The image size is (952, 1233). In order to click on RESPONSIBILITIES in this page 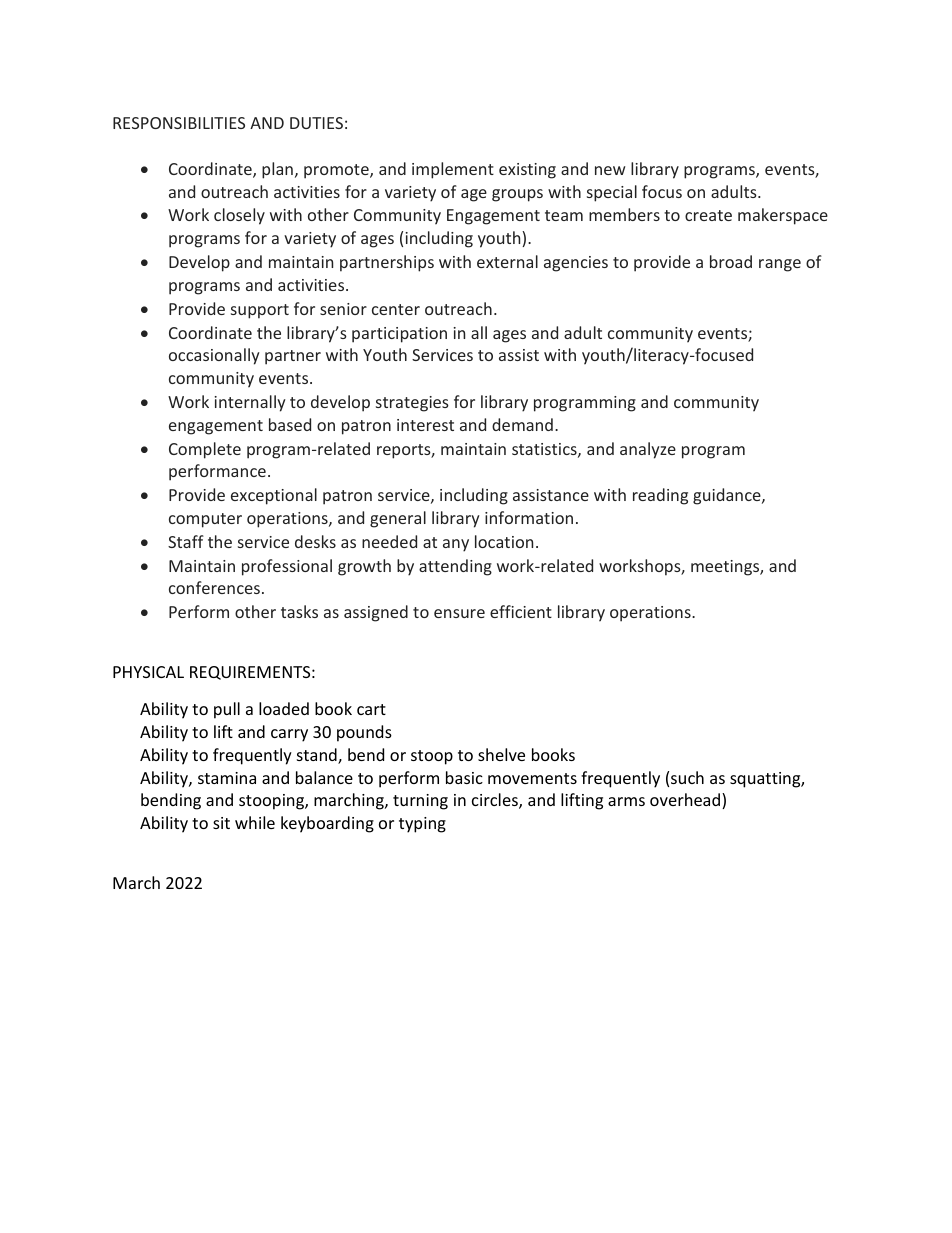, I will do `click(179, 123)`.
